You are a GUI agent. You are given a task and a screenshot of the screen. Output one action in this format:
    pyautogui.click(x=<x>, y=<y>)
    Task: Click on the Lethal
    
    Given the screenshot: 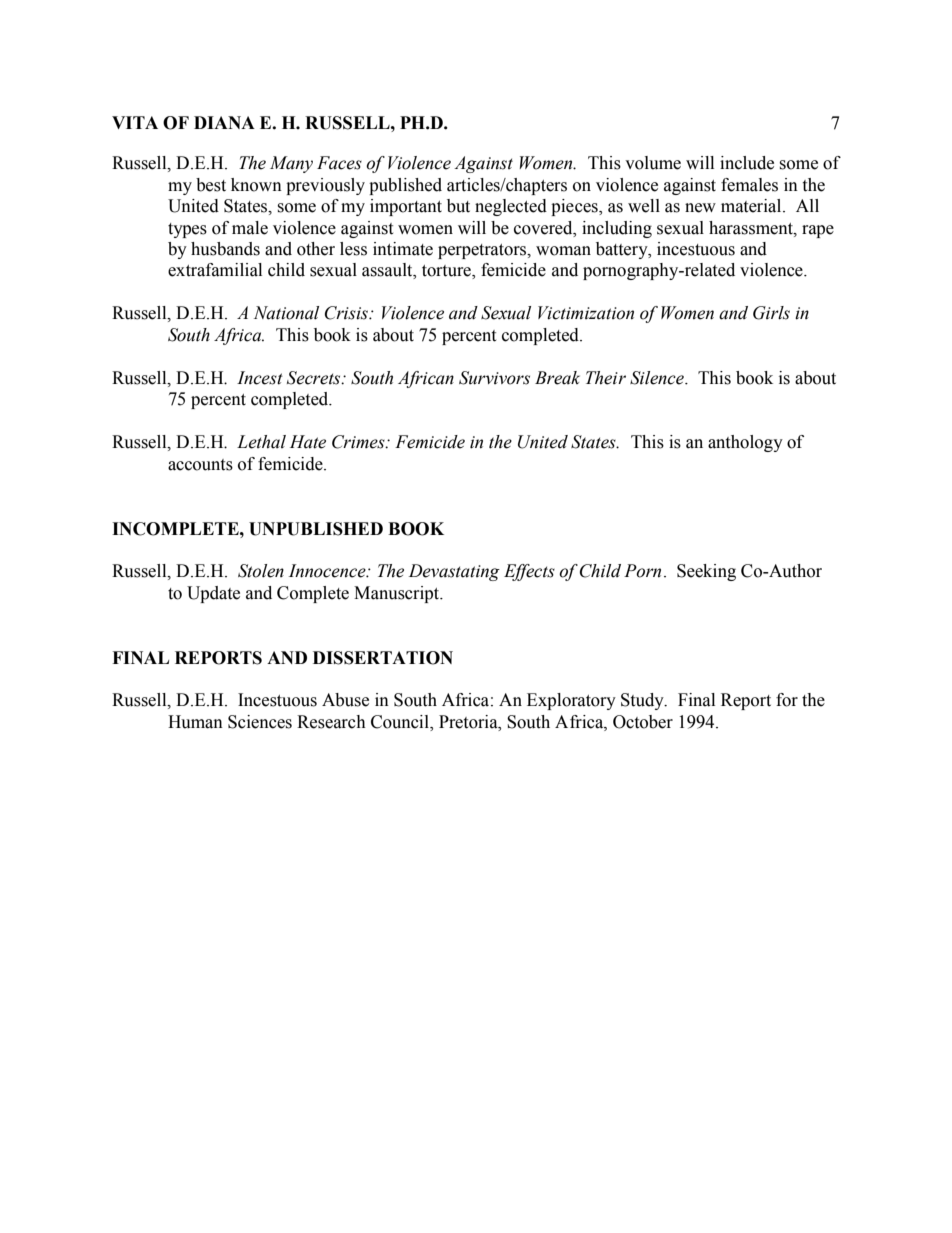 What is the action you would take?
    pyautogui.click(x=261, y=442)
